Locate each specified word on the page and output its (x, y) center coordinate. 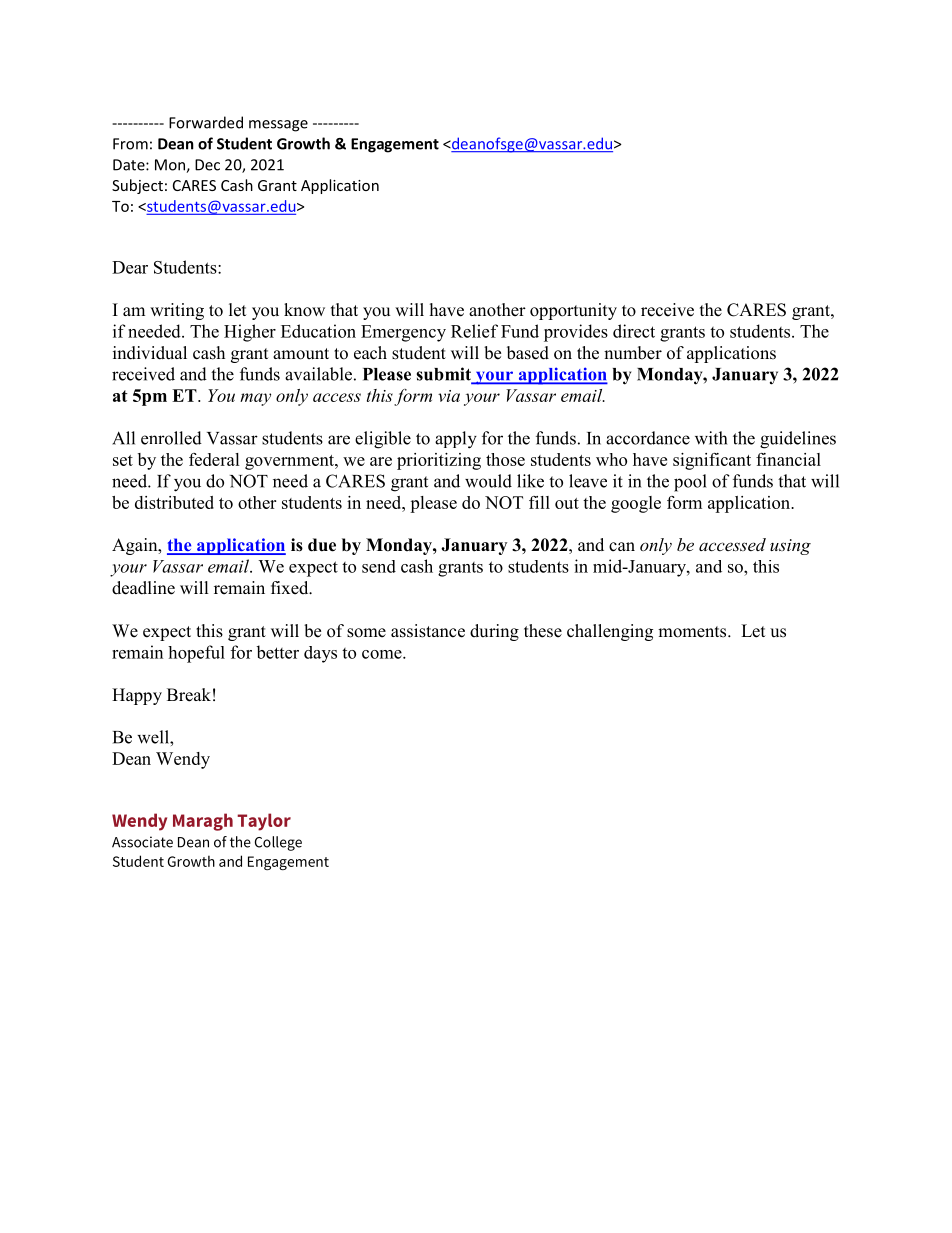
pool (690, 483)
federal (214, 459)
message (278, 126)
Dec (207, 165)
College (278, 843)
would (488, 481)
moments (693, 632)
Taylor (264, 822)
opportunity (573, 311)
